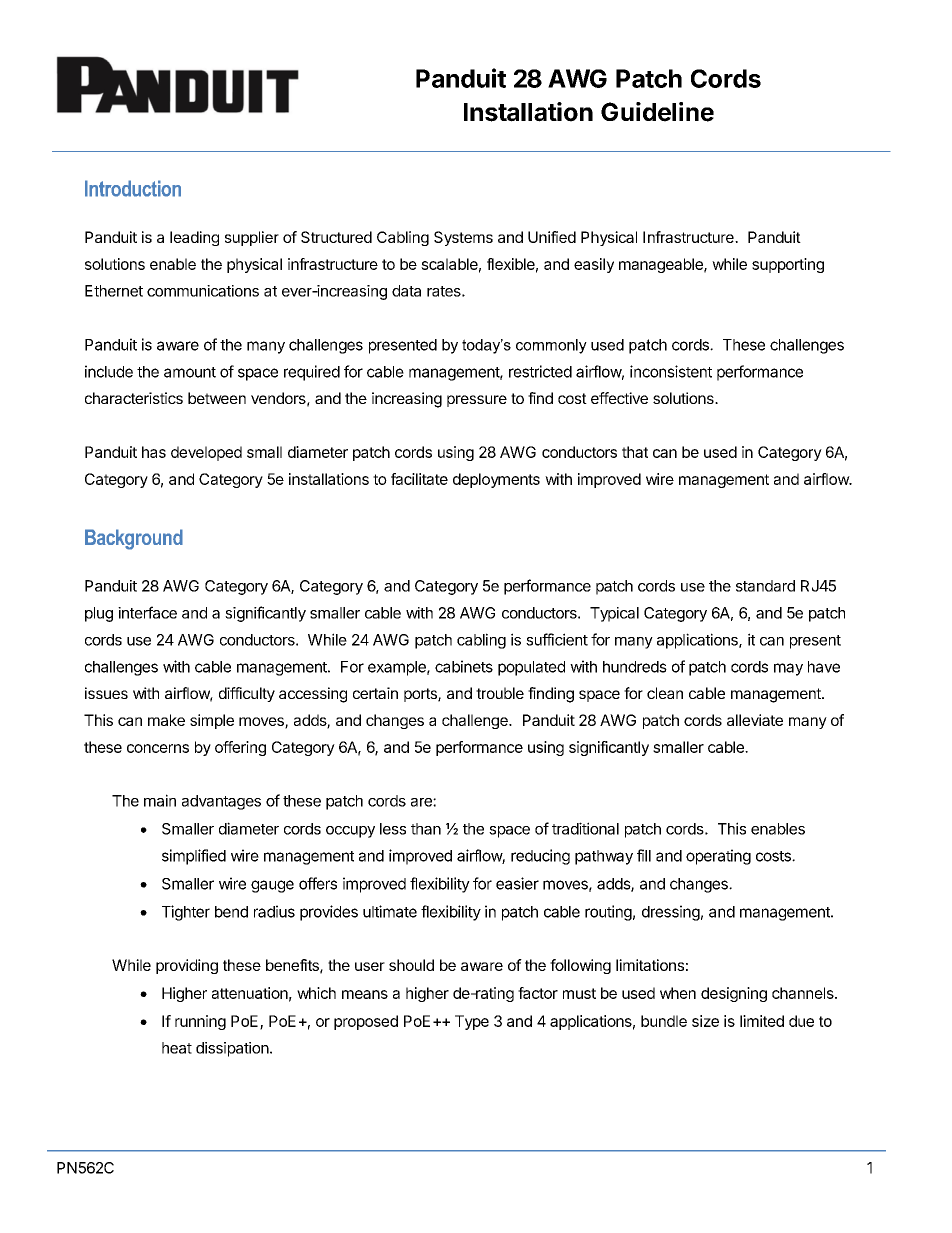  I want to click on pressure, so click(477, 401).
